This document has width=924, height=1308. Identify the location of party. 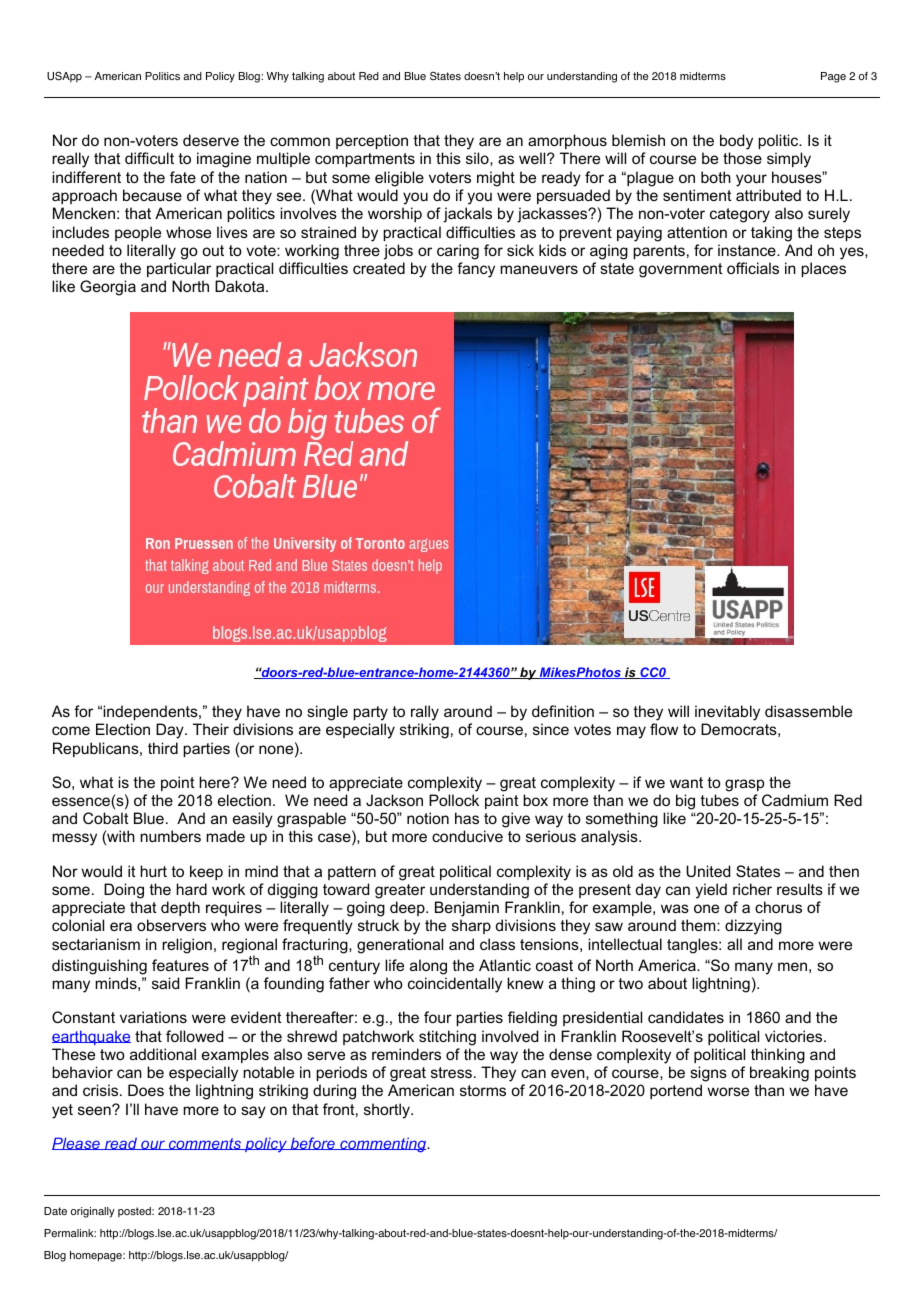
(370, 713).
